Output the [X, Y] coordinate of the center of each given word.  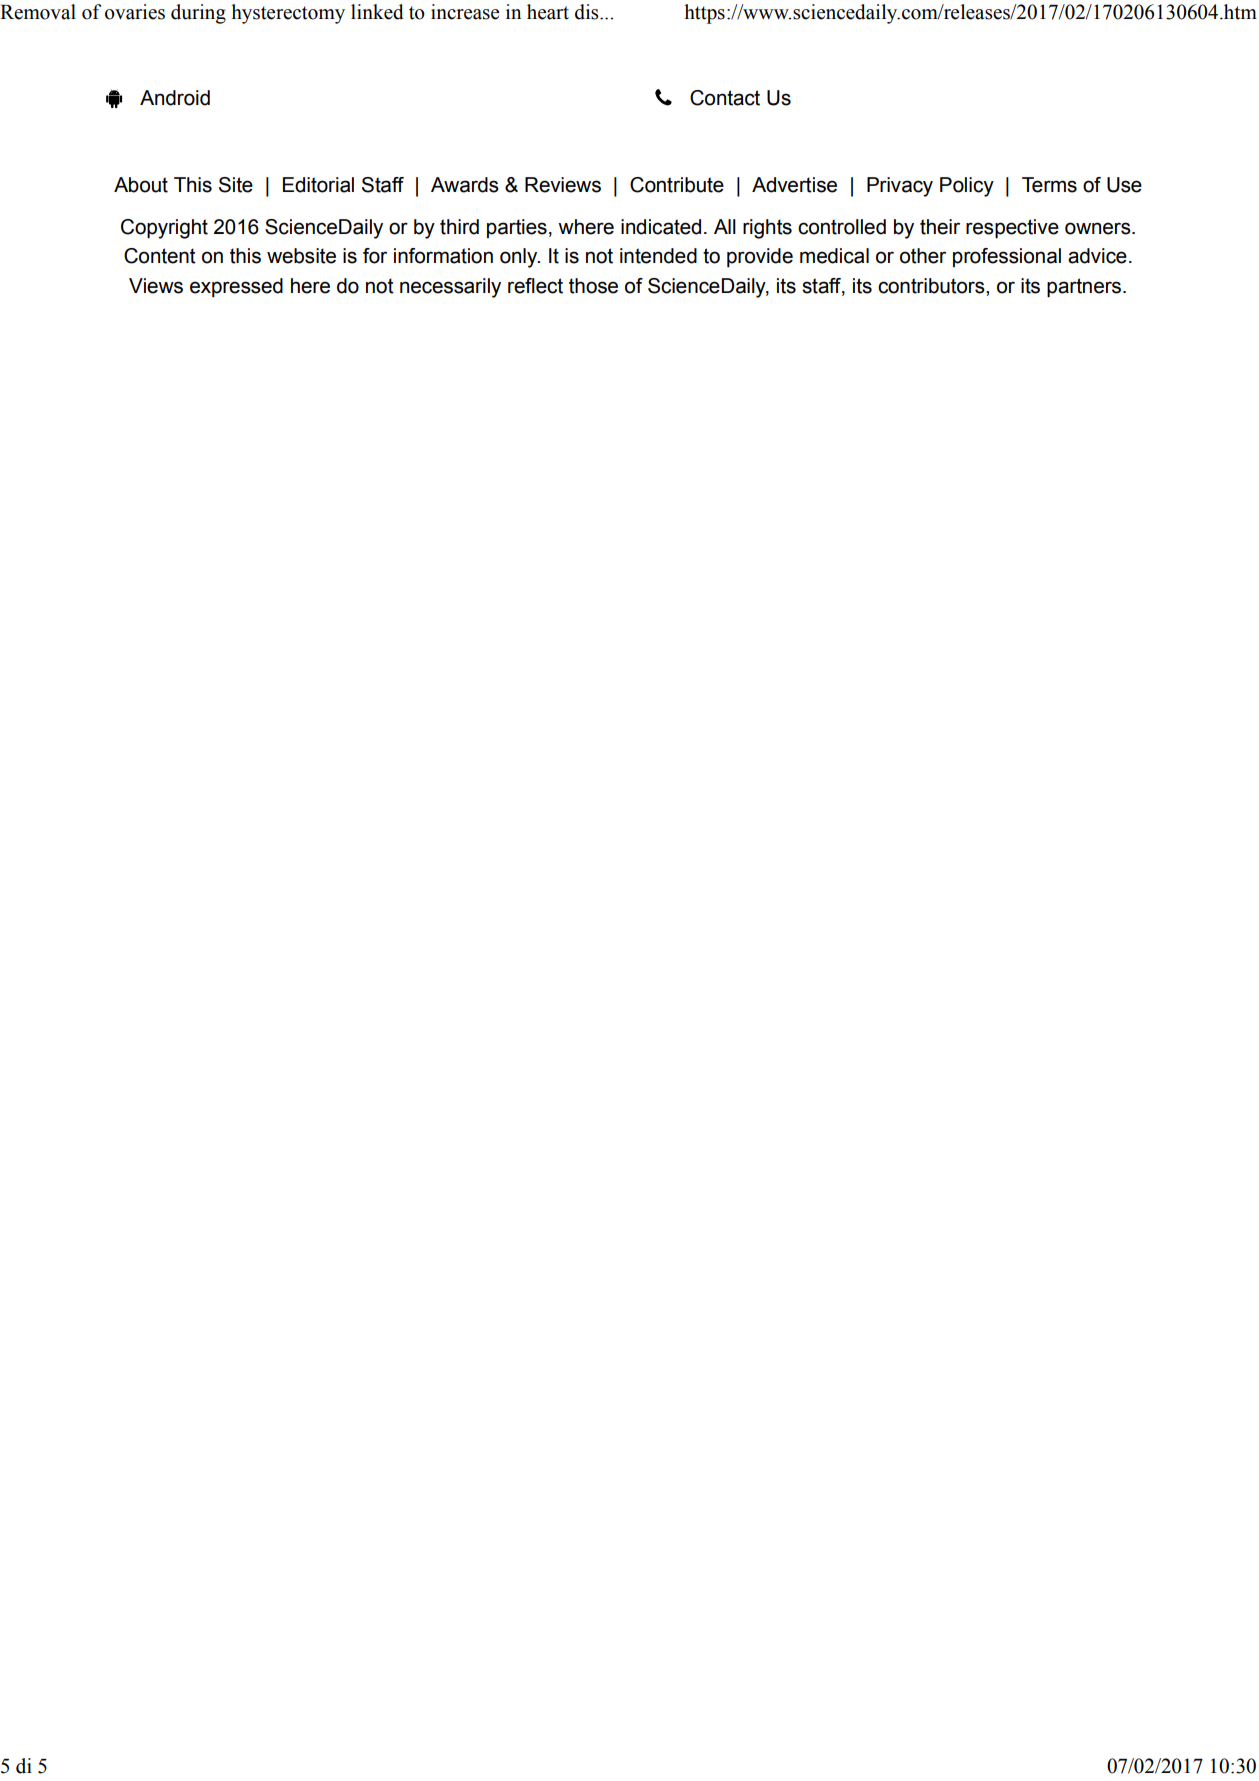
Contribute [677, 185]
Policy [967, 187]
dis [588, 12]
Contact [725, 98]
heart [548, 12]
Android [175, 98]
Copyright [164, 229]
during [198, 14]
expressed [236, 287]
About [141, 185]
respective [1012, 229]
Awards [465, 185]
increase [465, 12]
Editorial [318, 185]
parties [517, 228]
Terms [1049, 185]
